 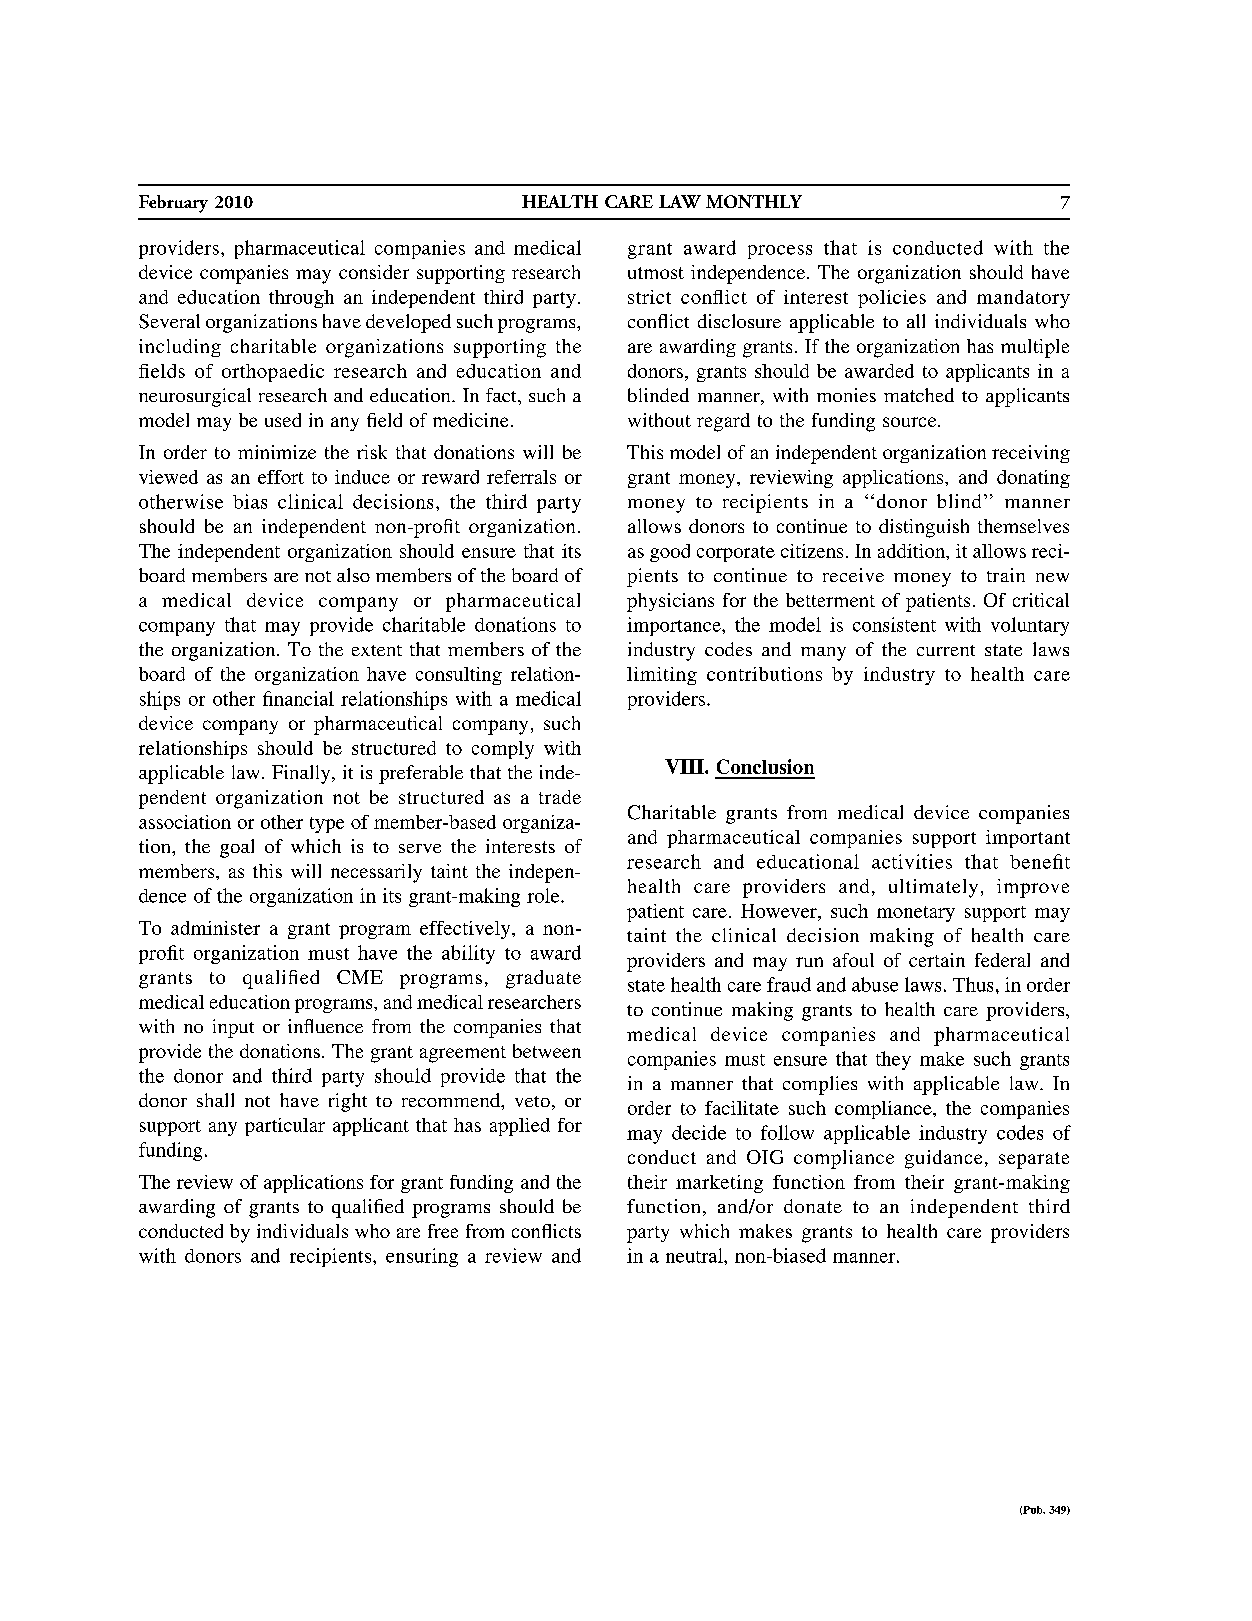 What do you see at coordinates (656, 273) in the screenshot?
I see `utmost` at bounding box center [656, 273].
